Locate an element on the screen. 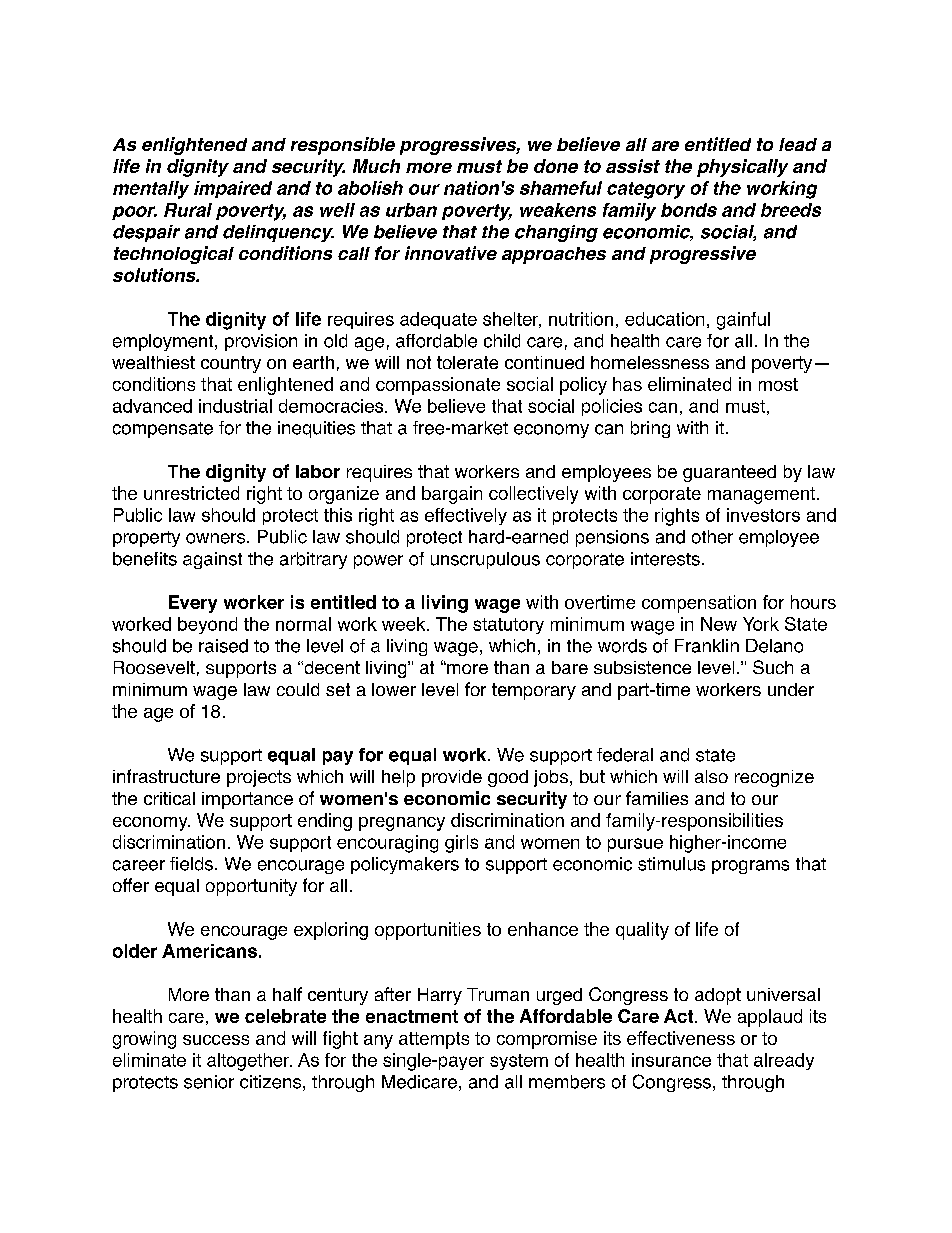 The width and height of the screenshot is (952, 1233). unrestricted is located at coordinates (191, 493).
